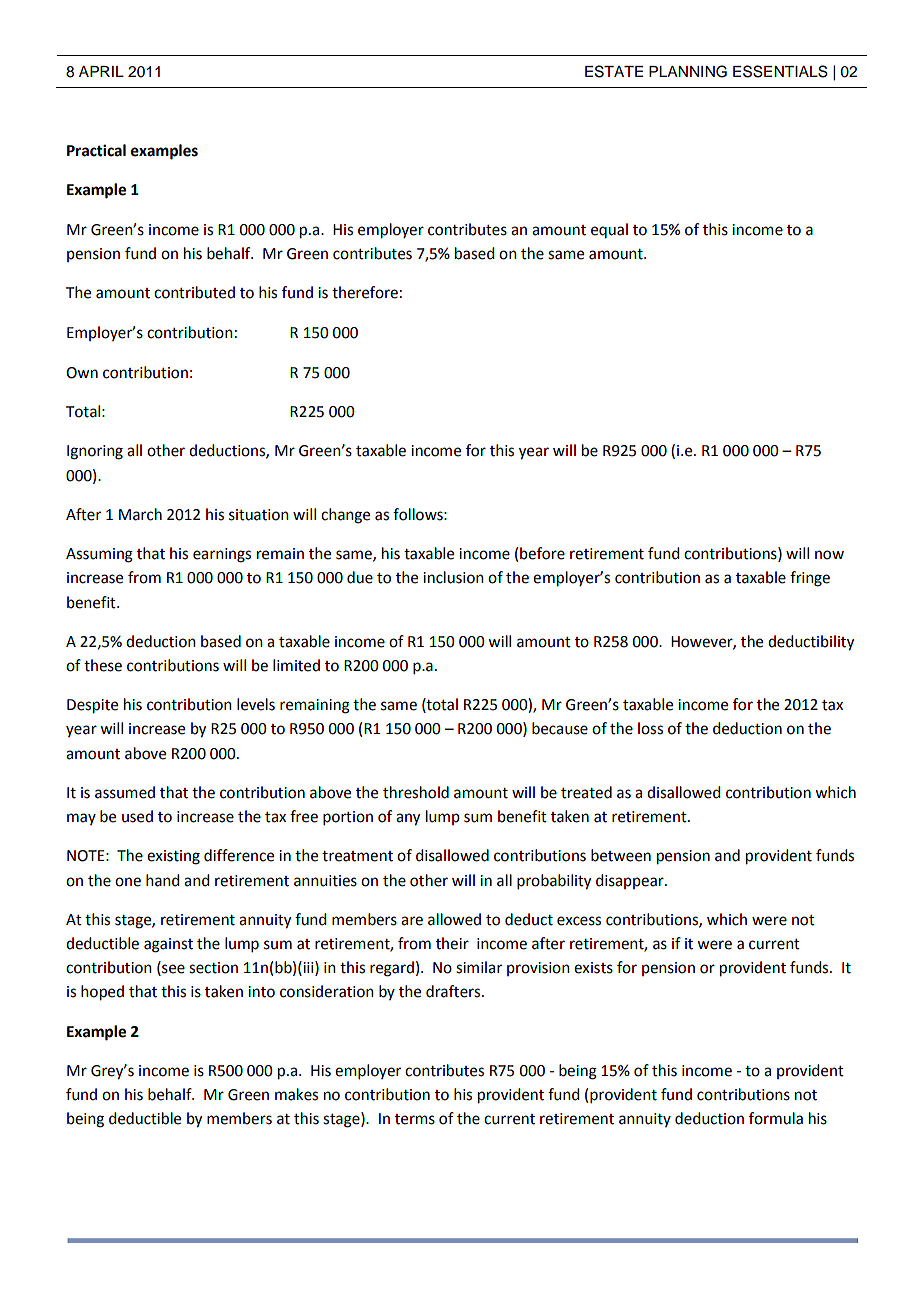 Image resolution: width=924 pixels, height=1308 pixels. What do you see at coordinates (416, 792) in the screenshot?
I see `threshold` at bounding box center [416, 792].
